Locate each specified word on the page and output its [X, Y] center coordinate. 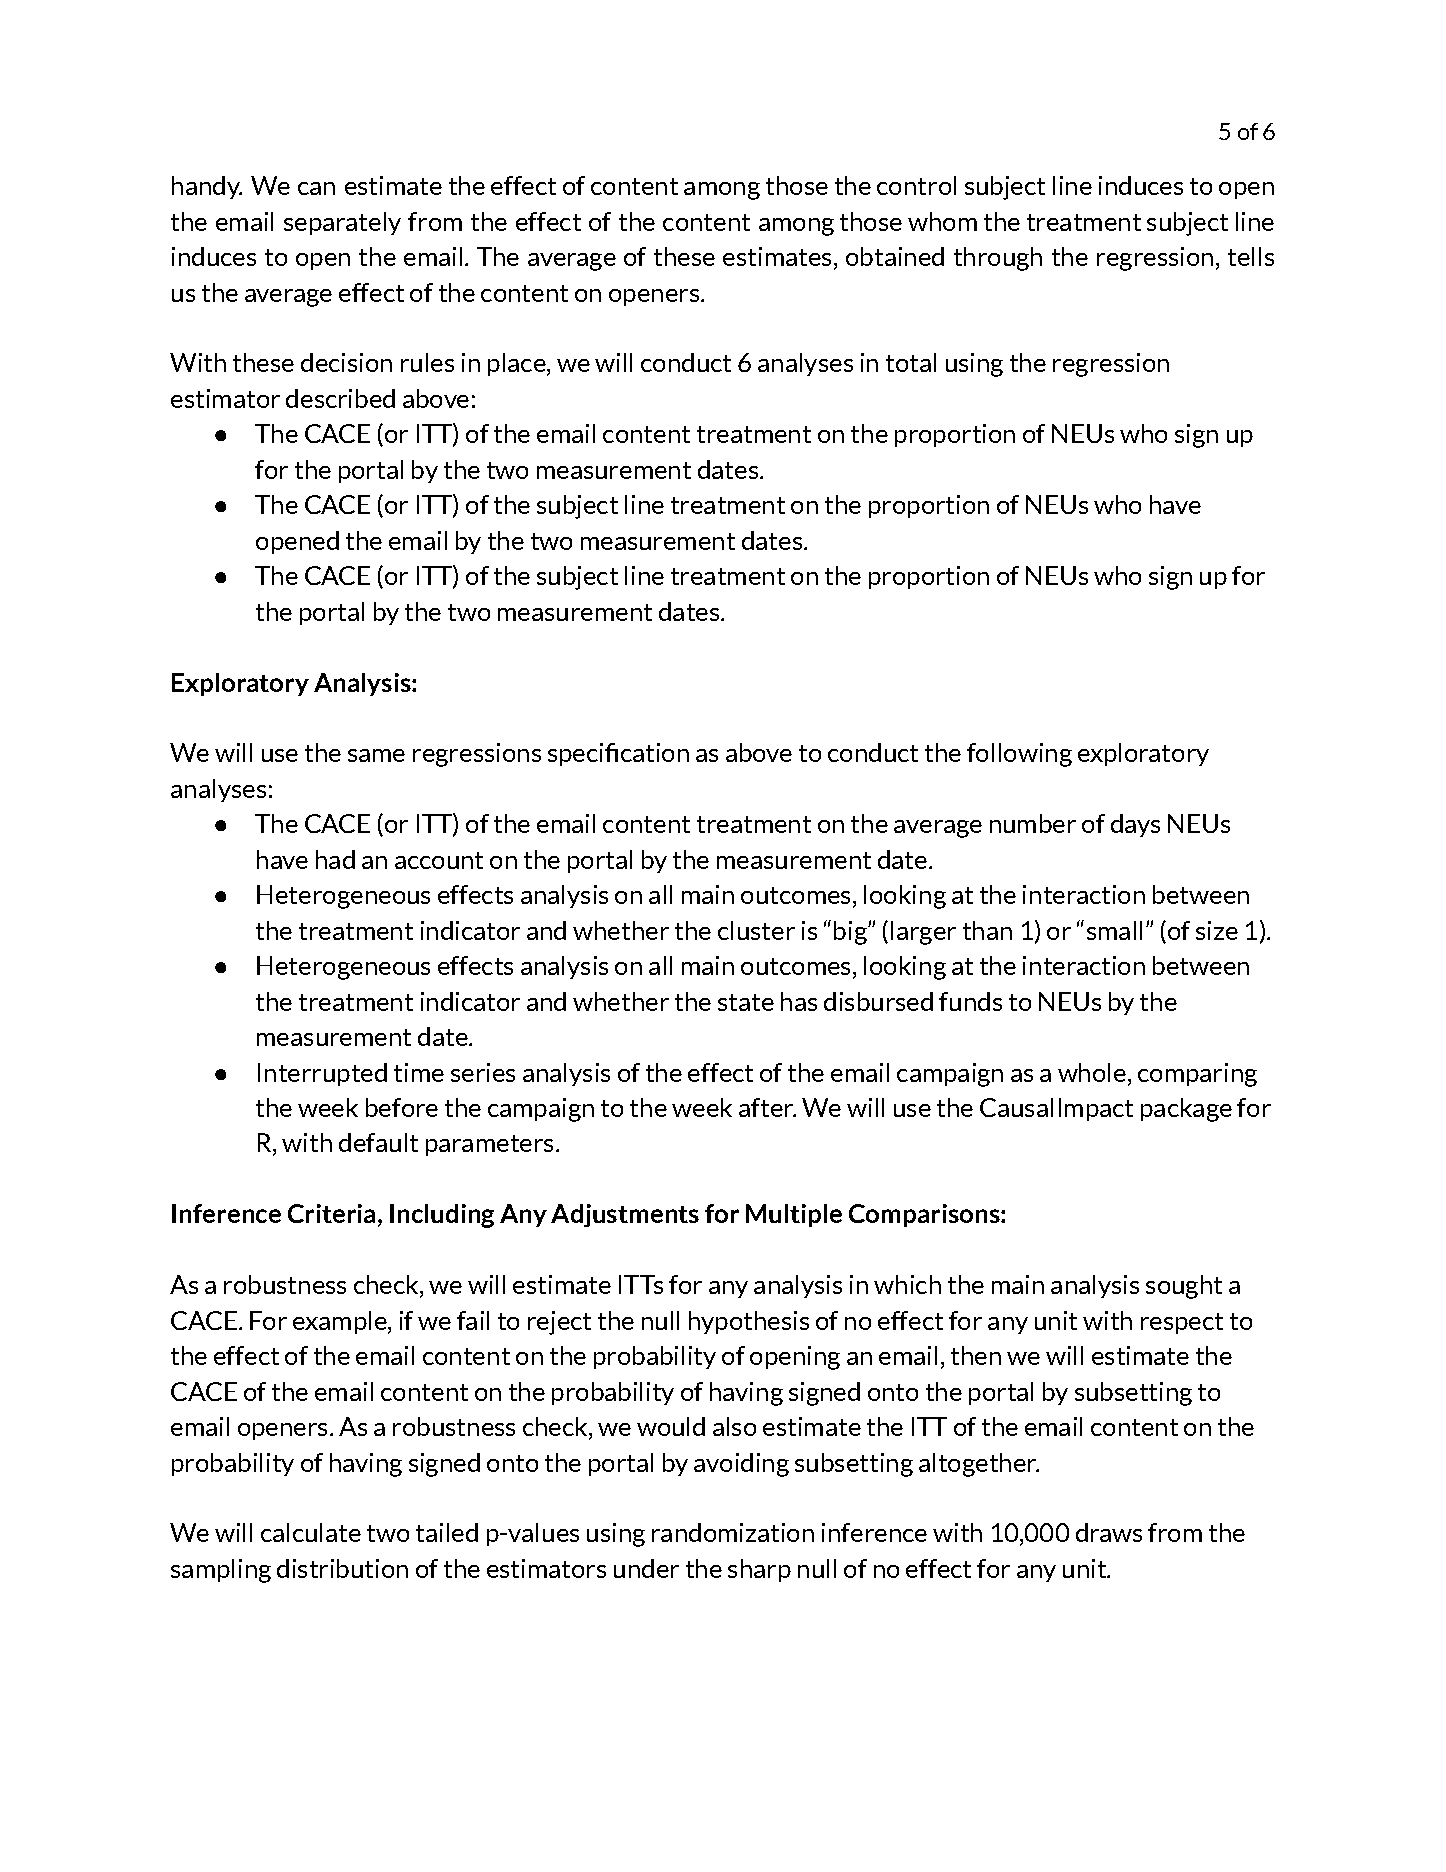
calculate [311, 1532]
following [1019, 755]
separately [342, 223]
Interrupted [322, 1074]
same [376, 755]
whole [1092, 1072]
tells [1251, 256]
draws [1109, 1532]
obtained [895, 256]
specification [618, 754]
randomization [733, 1532]
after [767, 1107]
